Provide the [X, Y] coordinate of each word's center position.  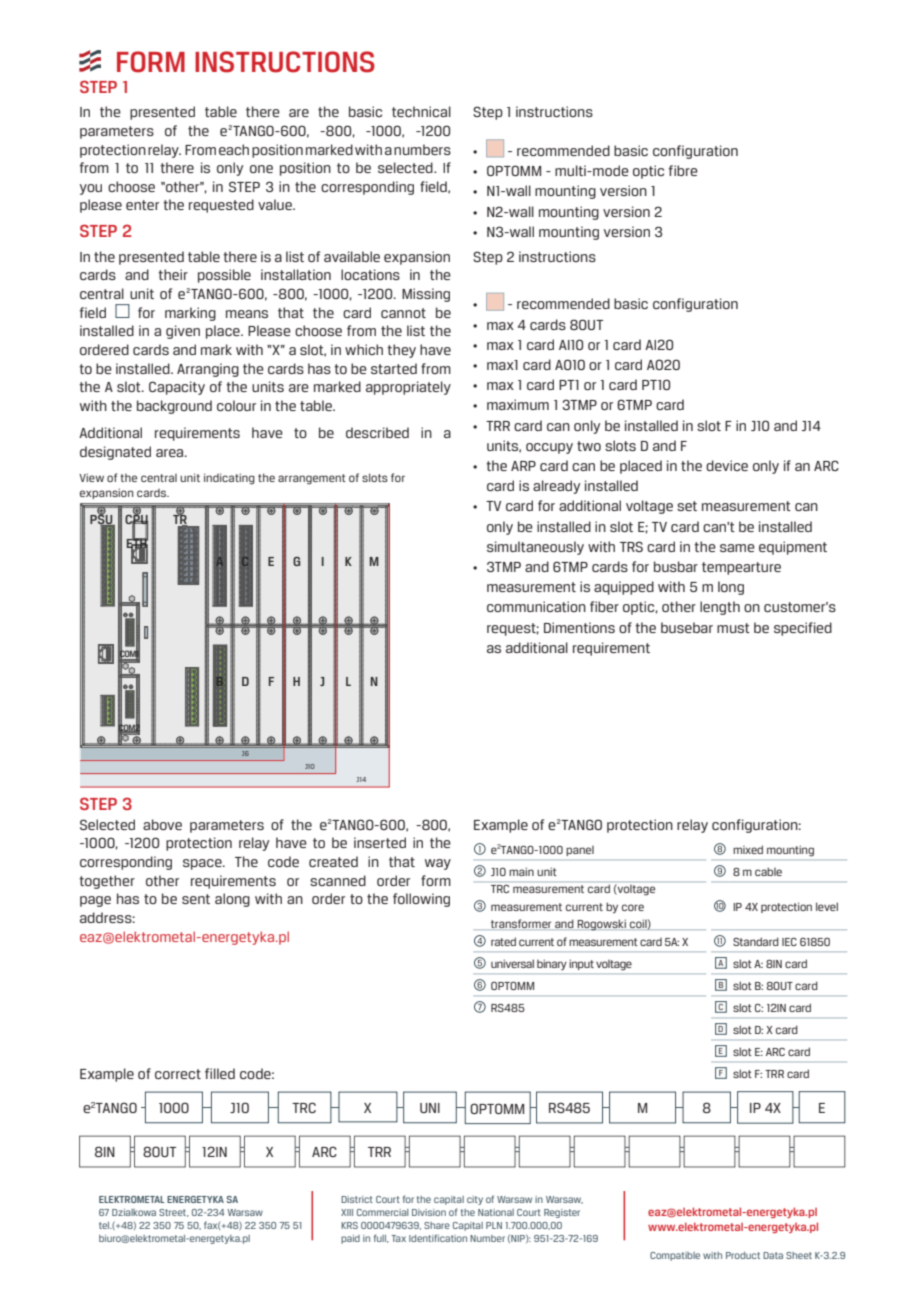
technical [421, 111]
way [438, 864]
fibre [683, 170]
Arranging [208, 370]
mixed [748, 849]
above [162, 824]
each [234, 149]
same [737, 548]
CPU [136, 520]
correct [178, 1074]
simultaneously [535, 548]
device [727, 465]
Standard [756, 941]
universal [512, 963]
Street [174, 1213]
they [401, 351]
